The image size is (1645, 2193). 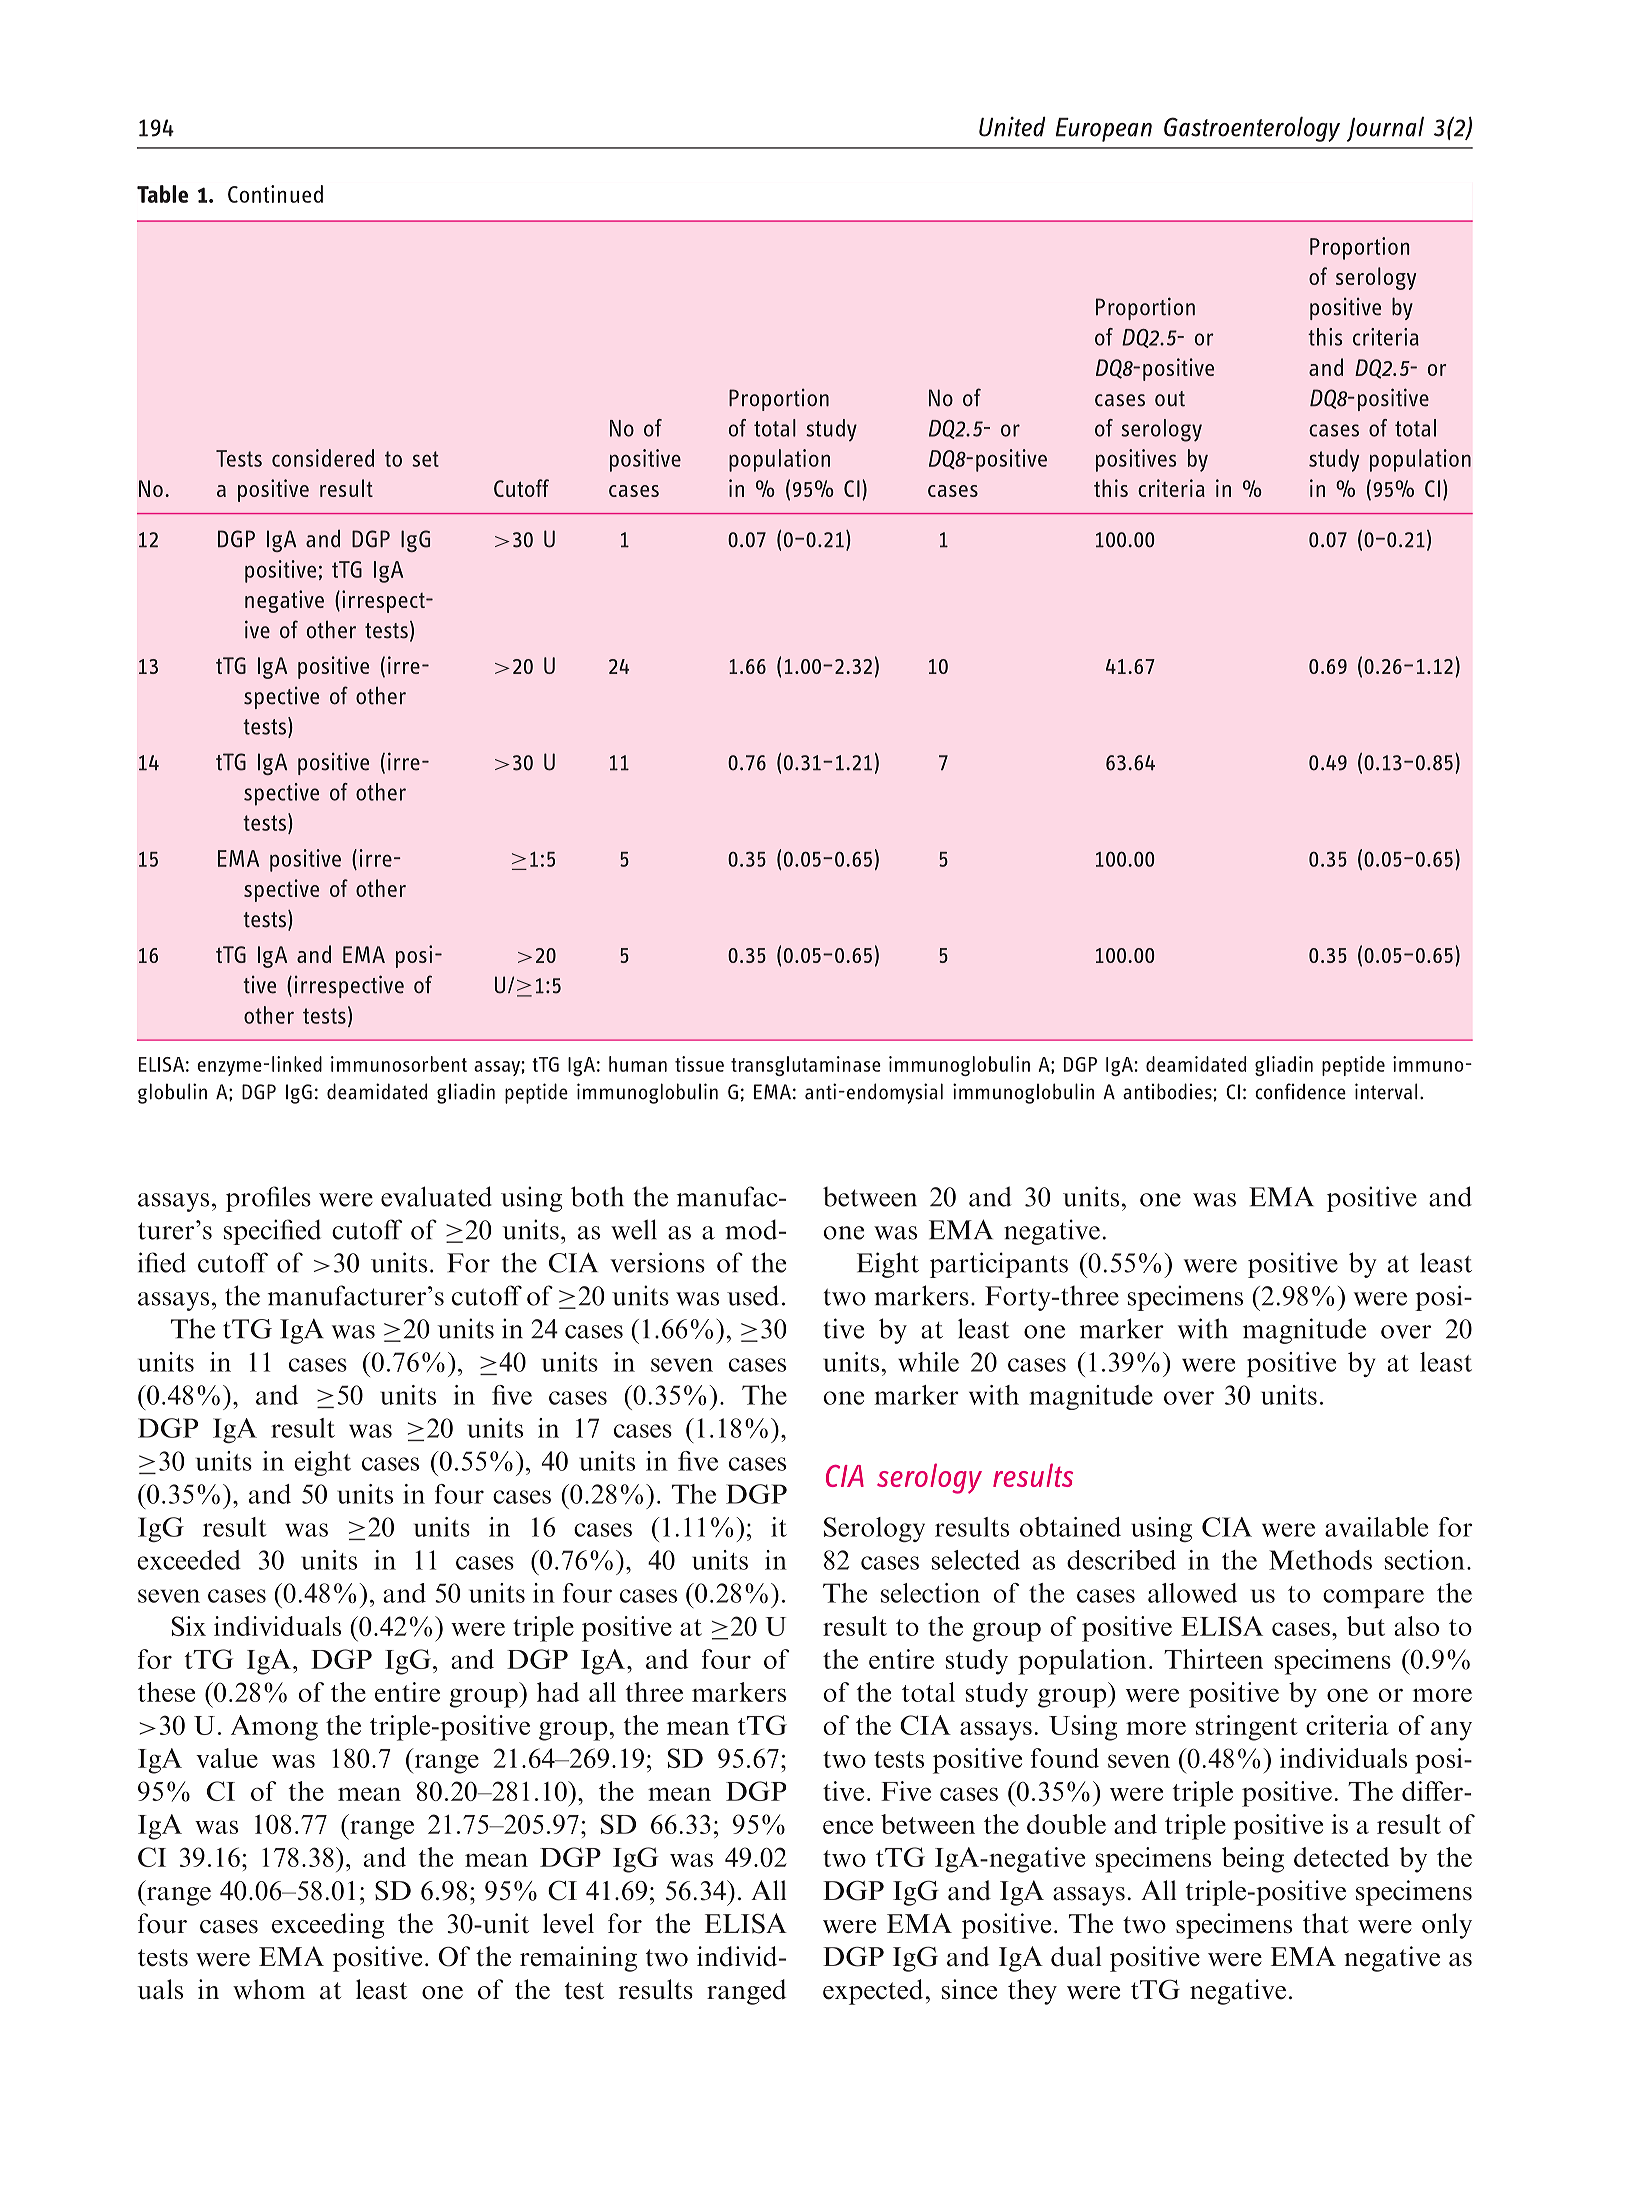 I want to click on Methods, so click(x=1320, y=1560).
